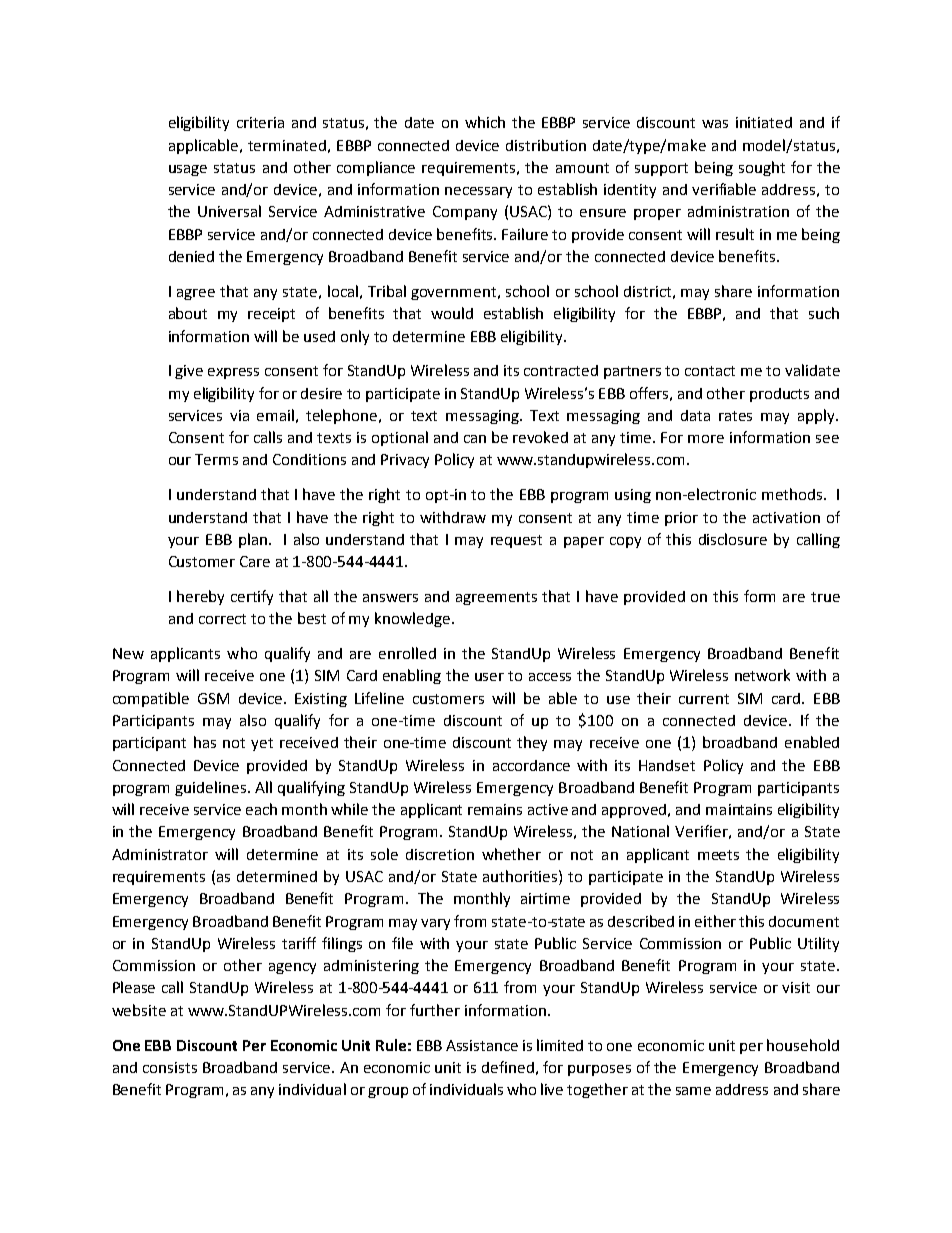 This screenshot has height=1233, width=952. What do you see at coordinates (170, 1067) in the screenshot?
I see `consists` at bounding box center [170, 1067].
